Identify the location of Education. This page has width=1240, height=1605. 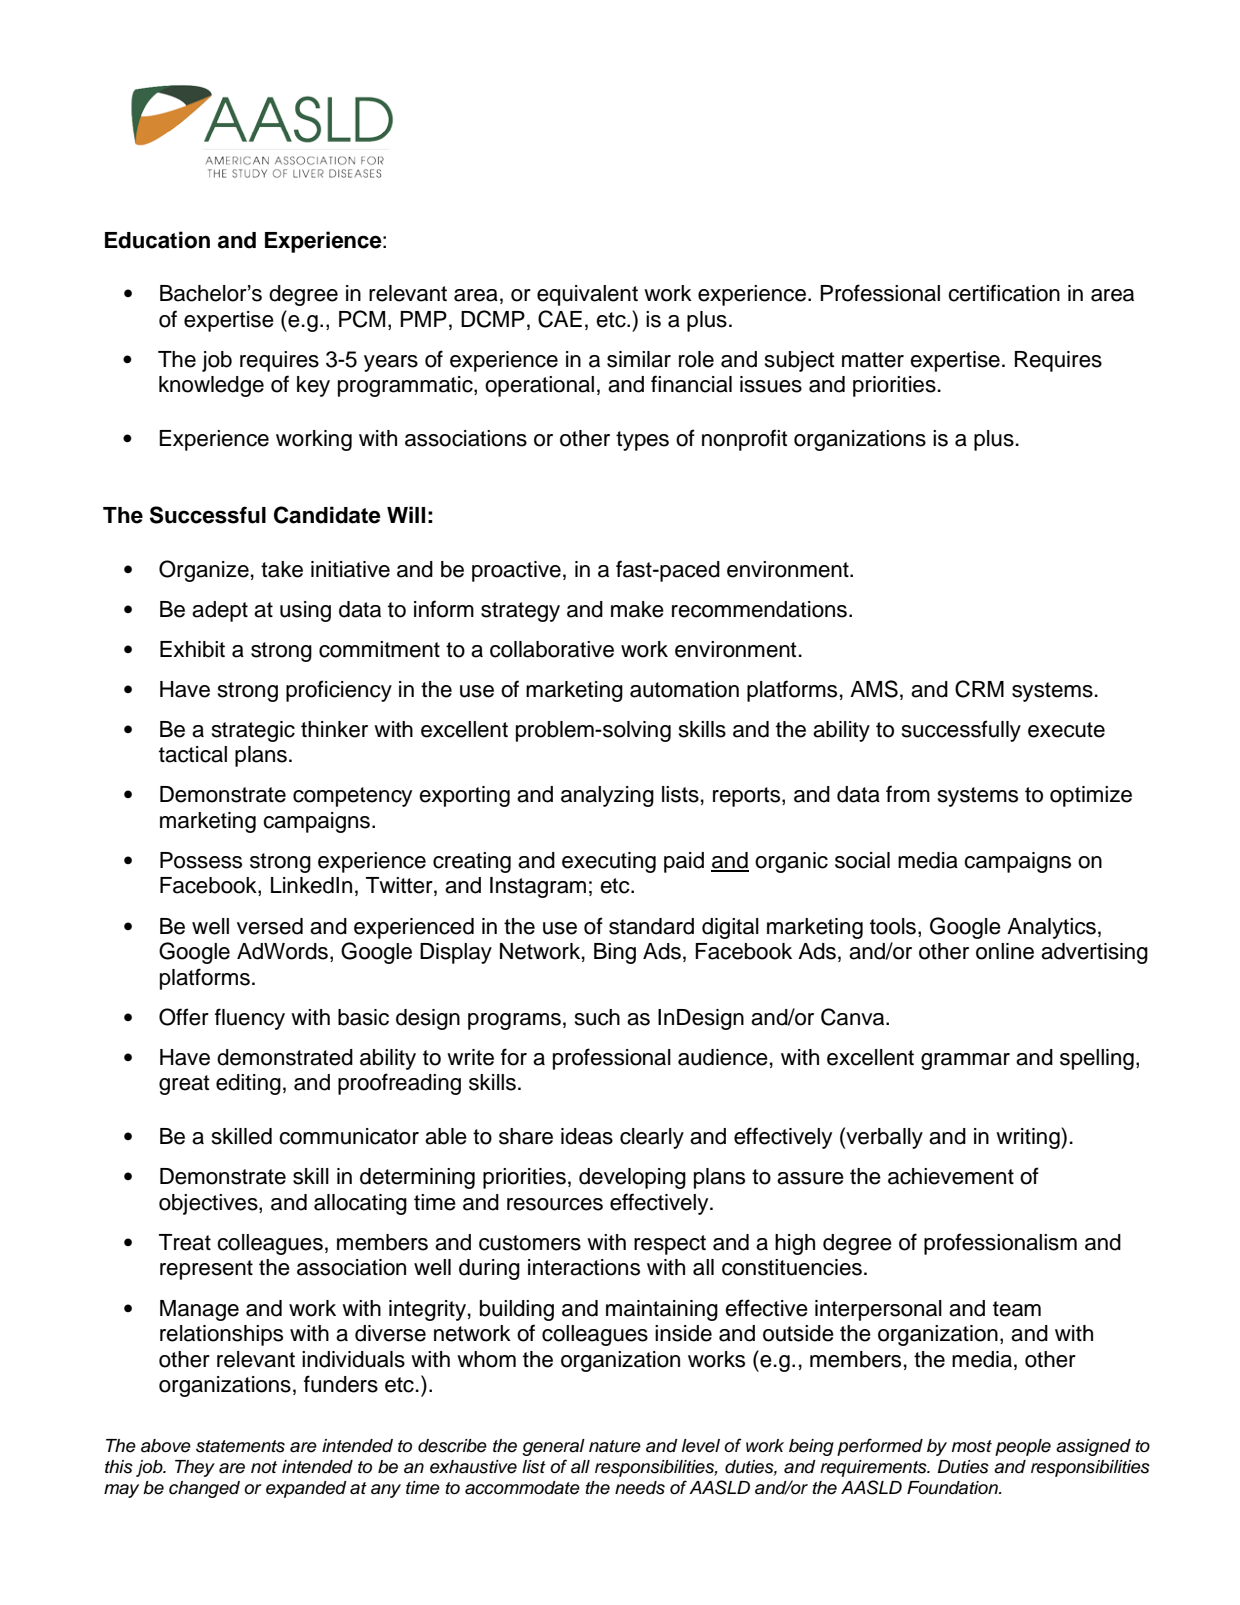
(157, 240).
